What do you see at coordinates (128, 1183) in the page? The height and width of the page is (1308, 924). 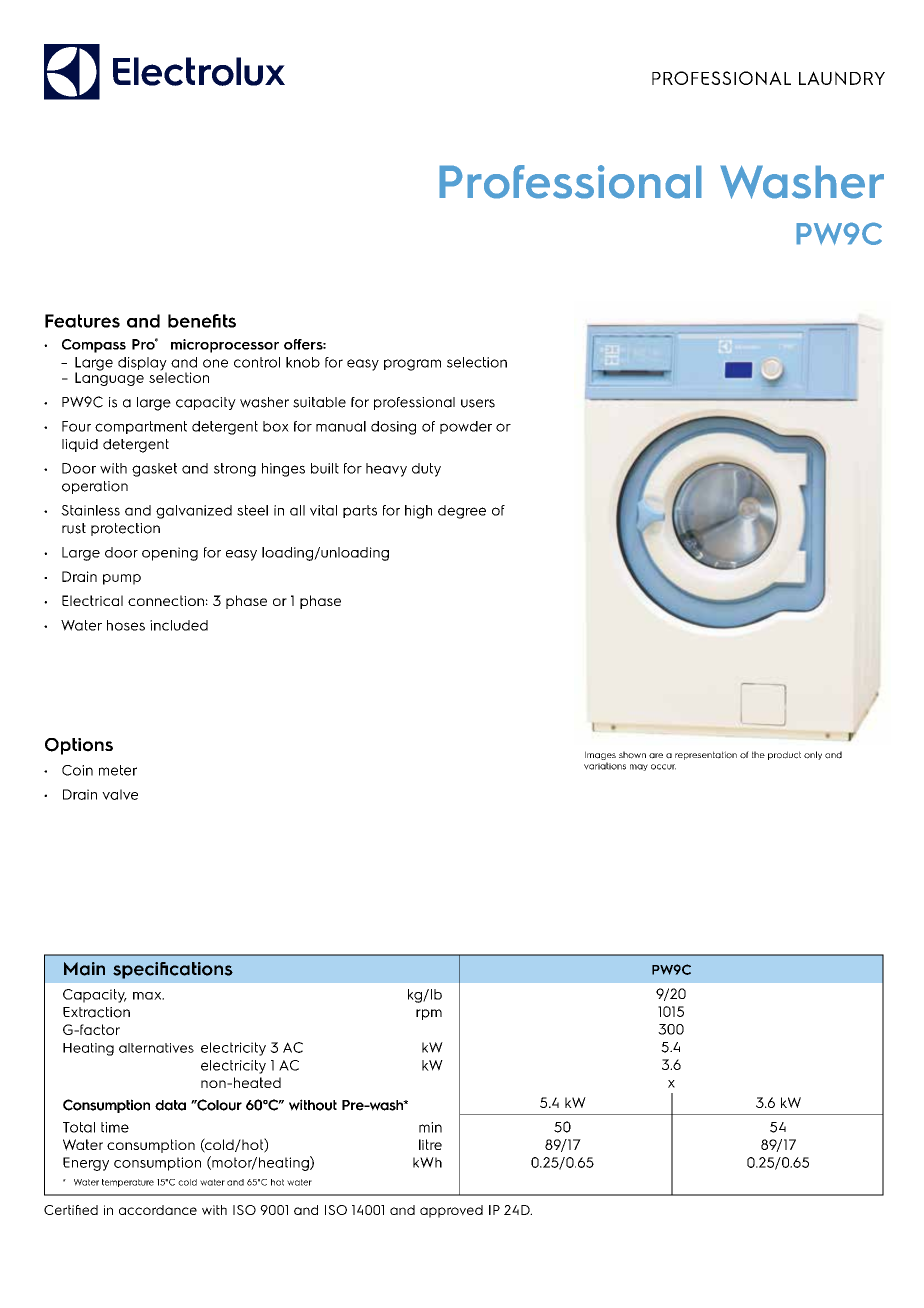 I see `temperature` at bounding box center [128, 1183].
